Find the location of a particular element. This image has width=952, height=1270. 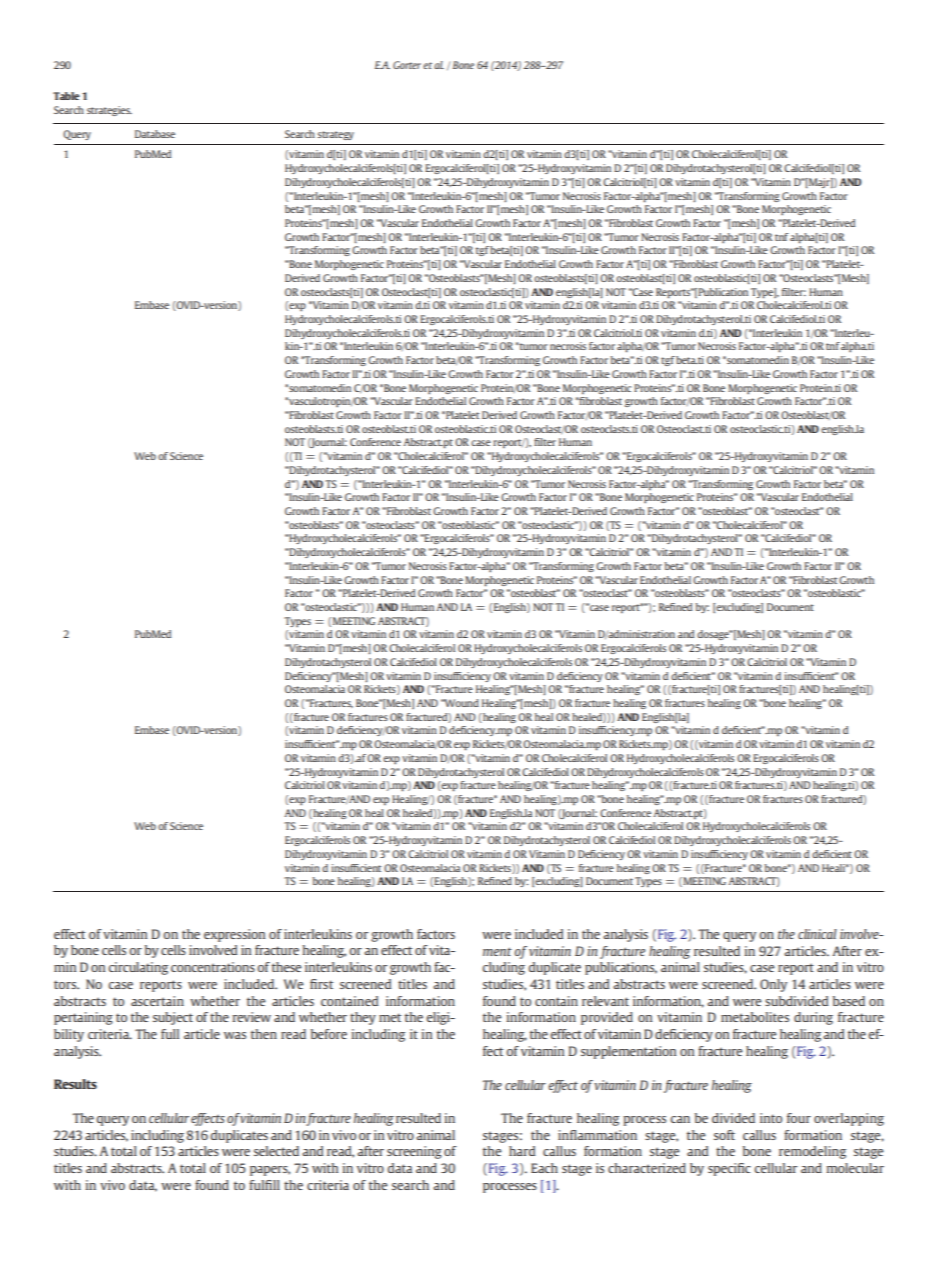

clinical is located at coordinates (817, 934).
